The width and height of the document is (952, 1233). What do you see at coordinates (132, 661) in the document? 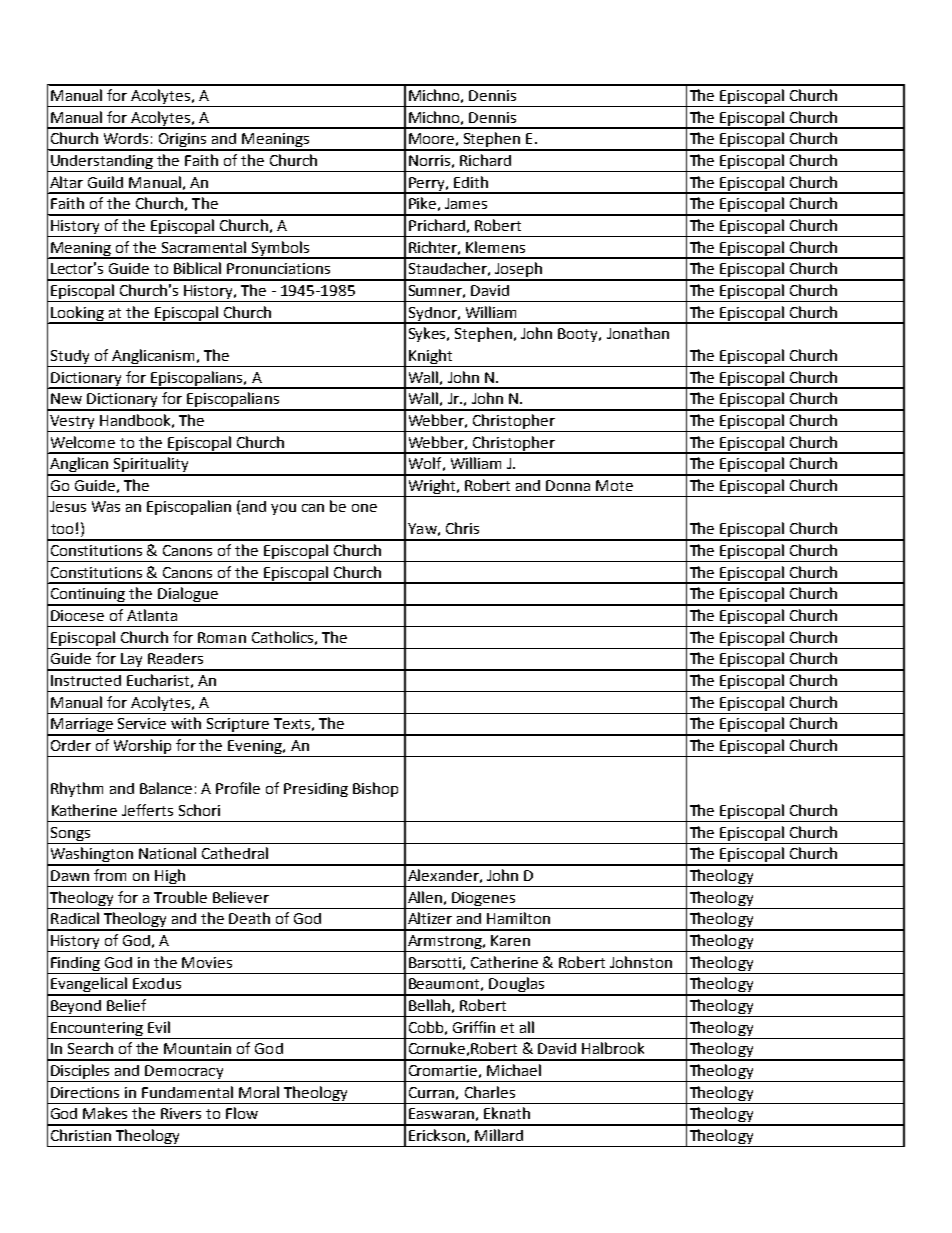
I see `Lay` at bounding box center [132, 661].
